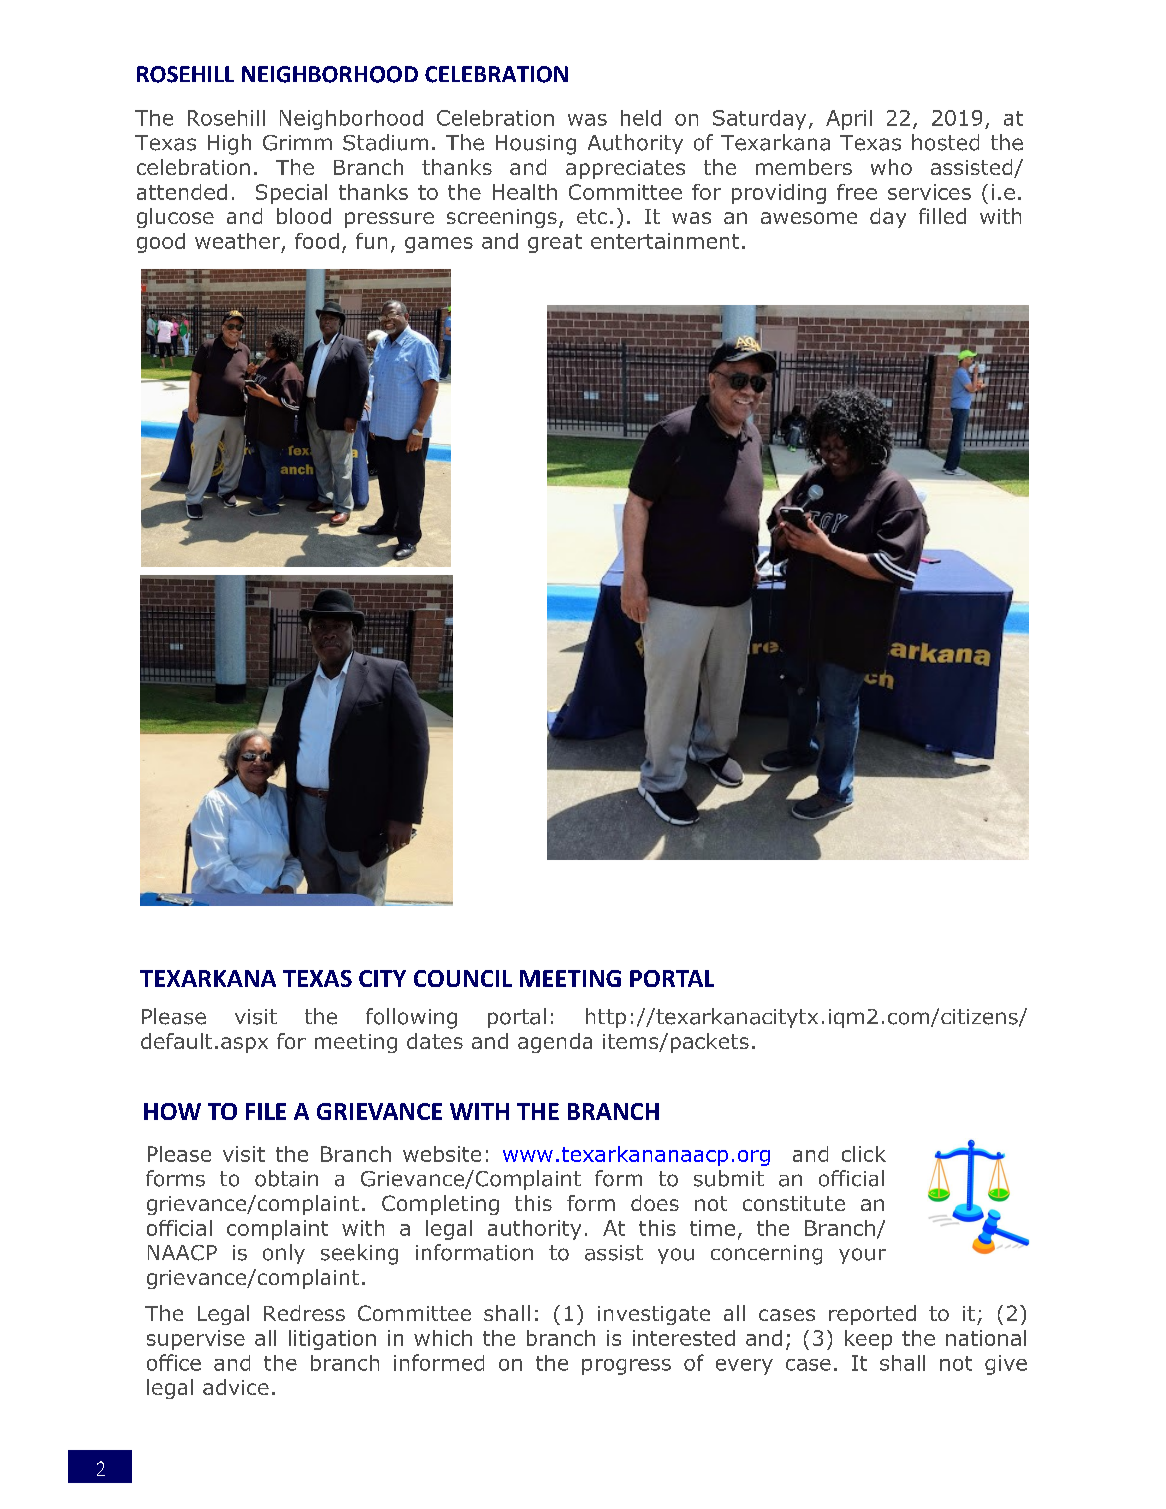  What do you see at coordinates (229, 144) in the screenshot?
I see `High` at bounding box center [229, 144].
